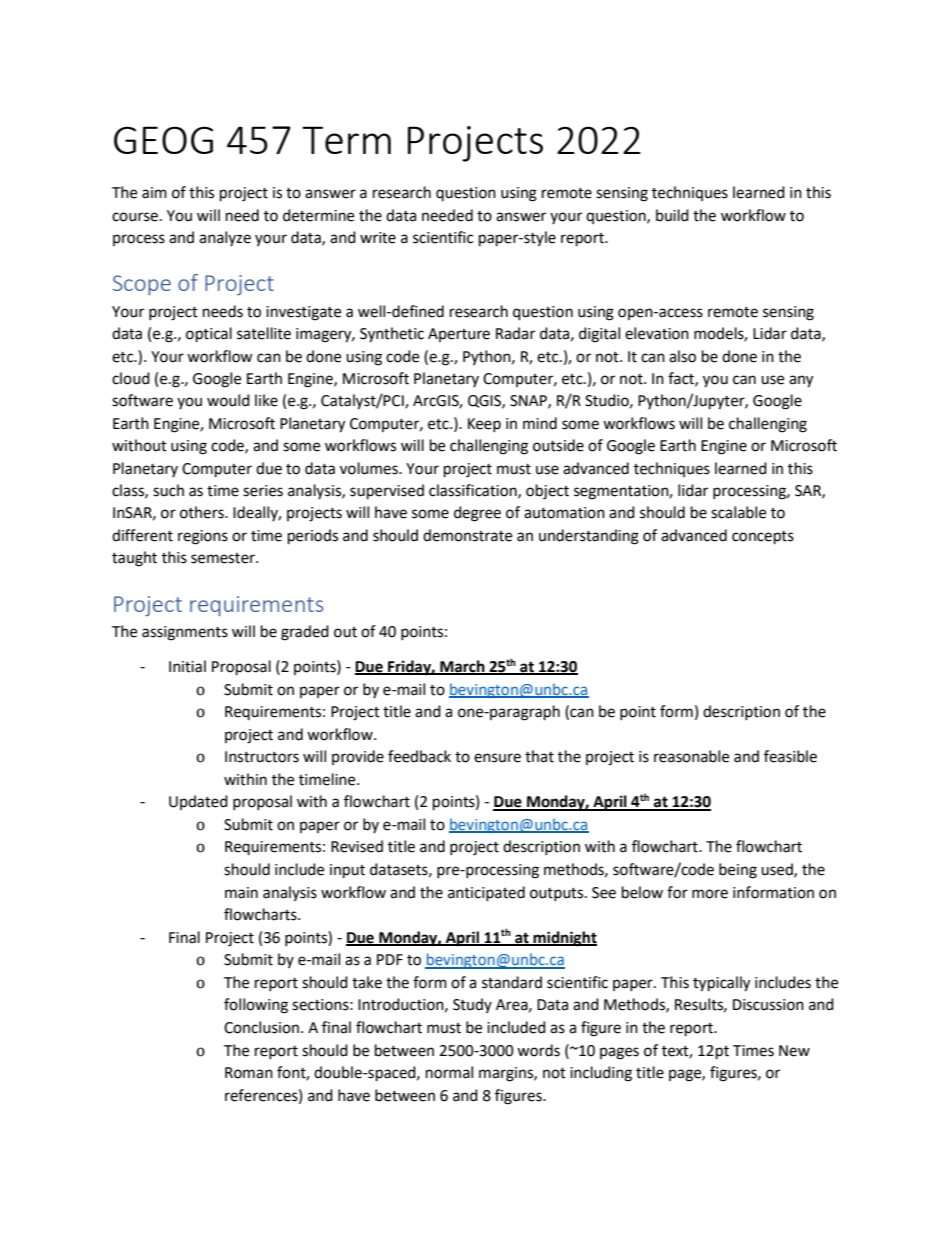  Describe the element at coordinates (163, 140) in the screenshot. I see `GEOG` at that location.
